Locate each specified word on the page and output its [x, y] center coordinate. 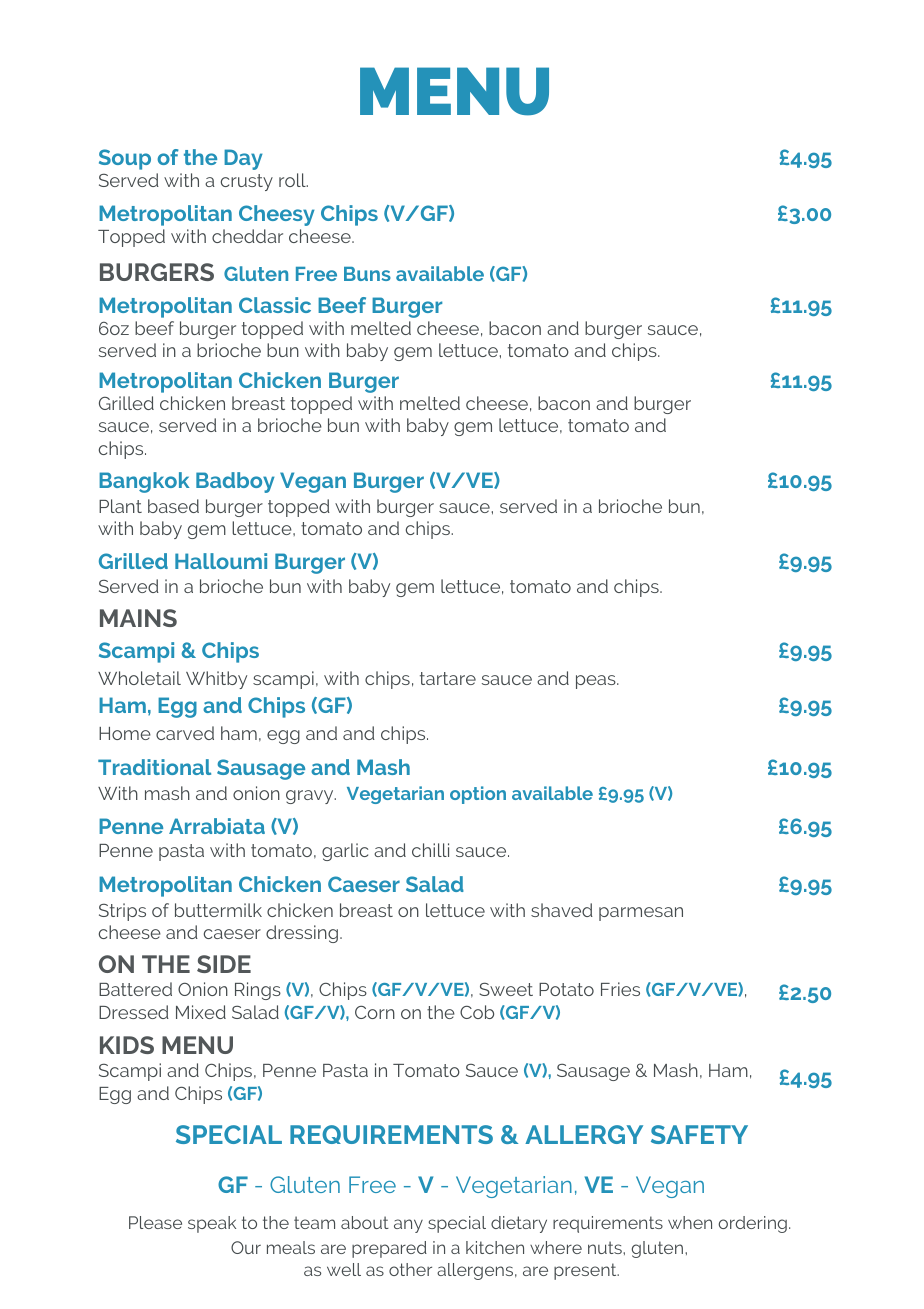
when [690, 1222]
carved [185, 733]
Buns [367, 274]
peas [597, 682]
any [408, 1226]
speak [212, 1224]
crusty [247, 182]
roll [293, 180]
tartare [448, 678]
